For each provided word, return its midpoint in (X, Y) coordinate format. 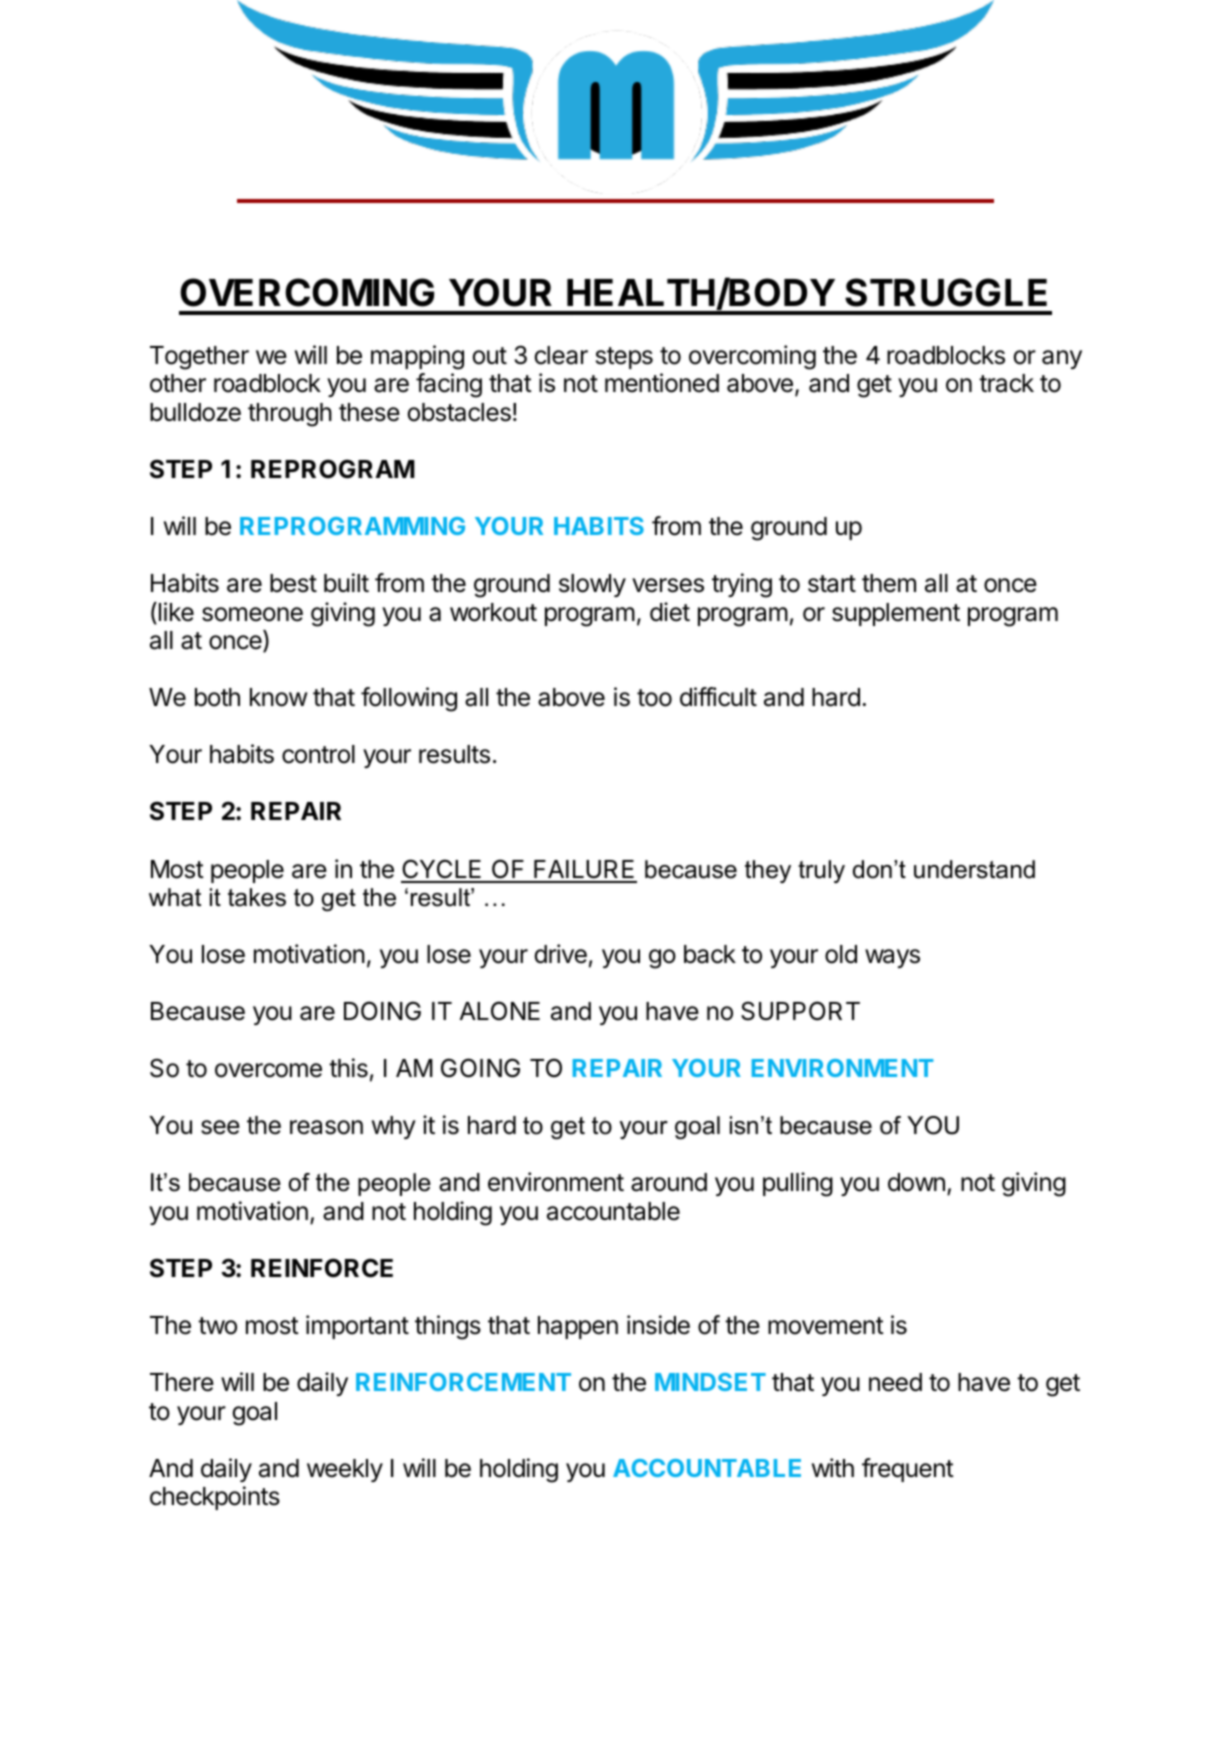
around (669, 1182)
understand (974, 869)
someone (252, 614)
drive (560, 954)
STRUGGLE (946, 292)
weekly (345, 1470)
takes (257, 897)
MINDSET (710, 1382)
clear (561, 355)
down (916, 1182)
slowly (592, 585)
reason (326, 1127)
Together (199, 358)
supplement (896, 614)
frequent (908, 1470)
